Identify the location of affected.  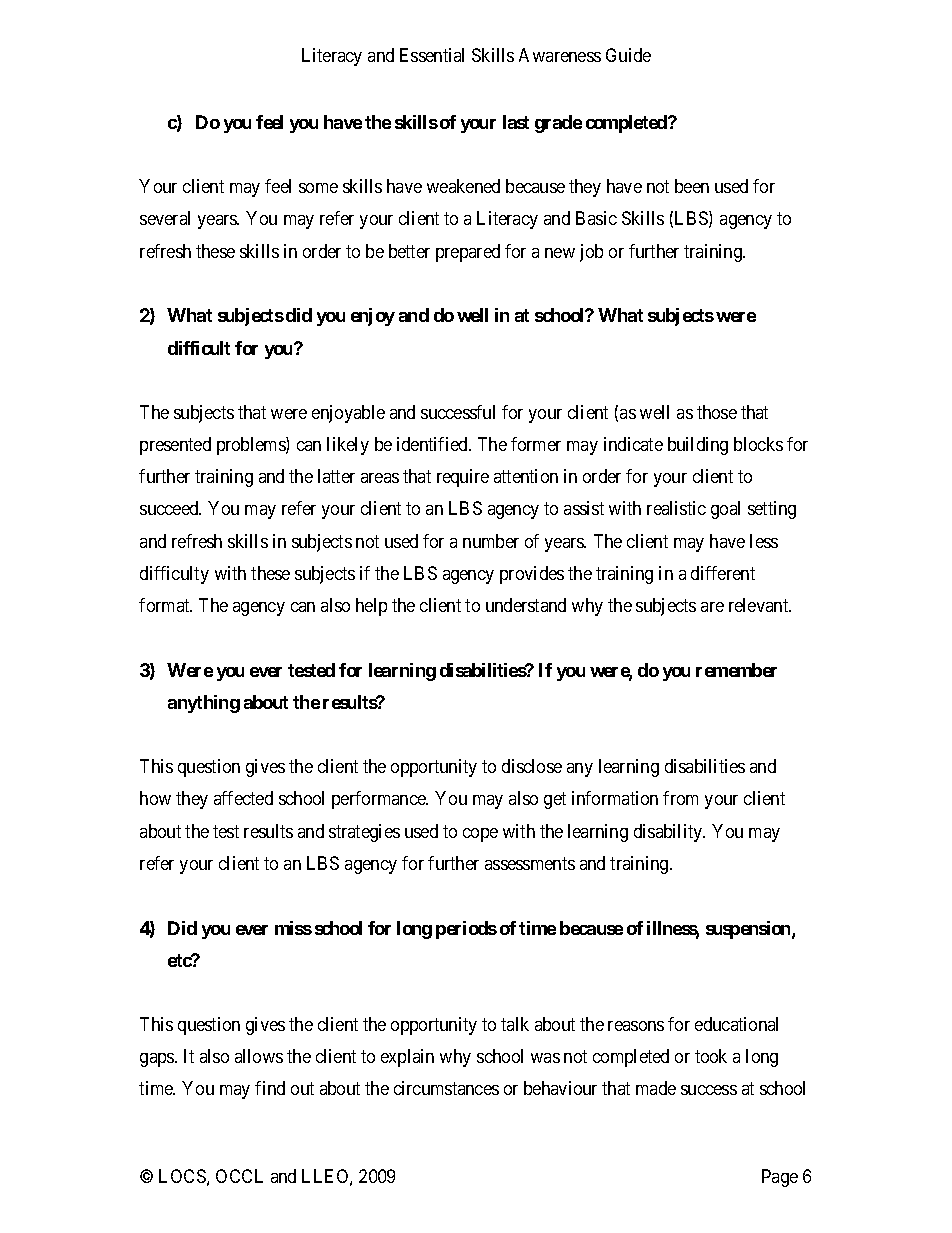
(243, 798).
